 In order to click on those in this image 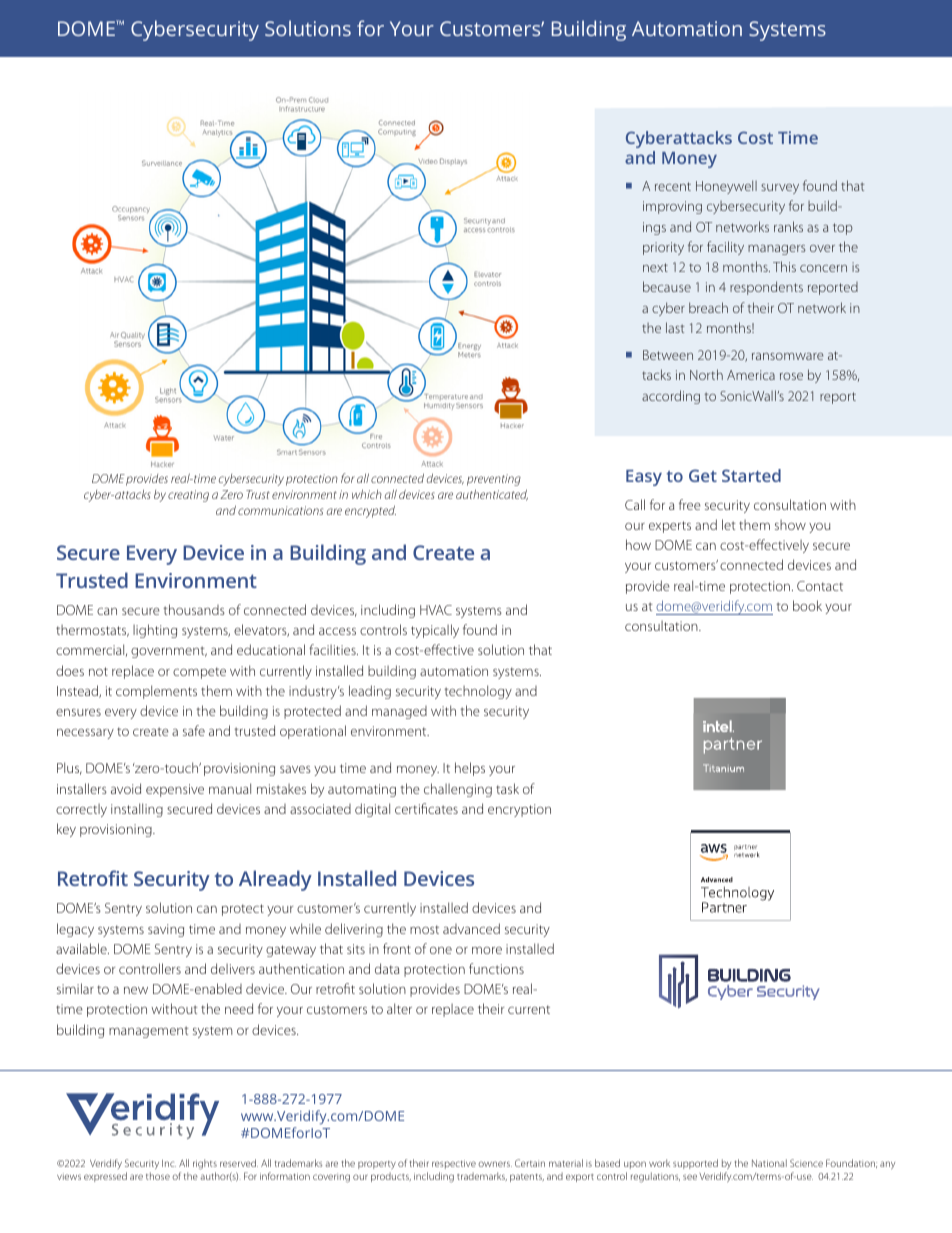, I will do `click(158, 1176)`.
